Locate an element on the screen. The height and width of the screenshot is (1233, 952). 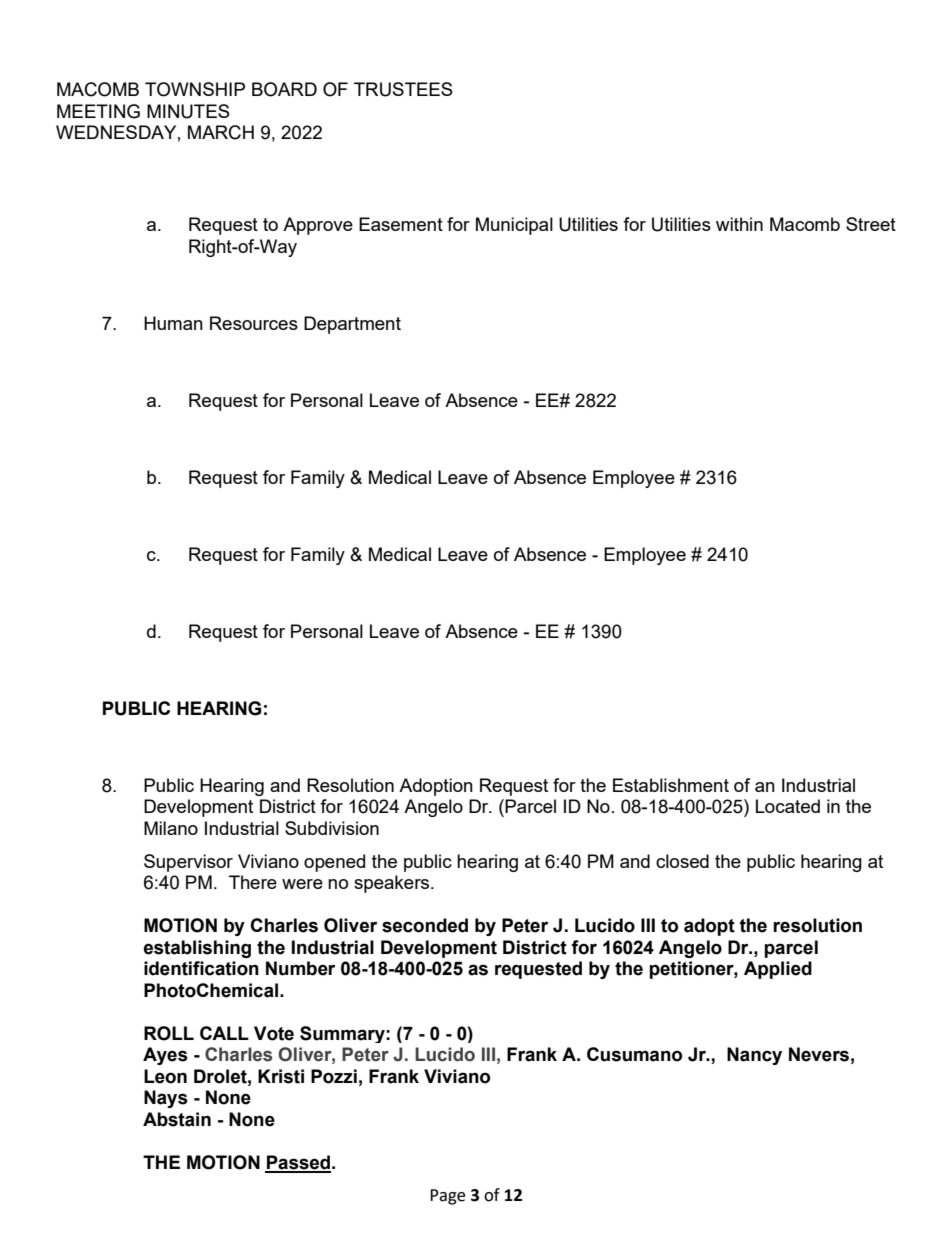
MINUTES is located at coordinates (188, 111).
